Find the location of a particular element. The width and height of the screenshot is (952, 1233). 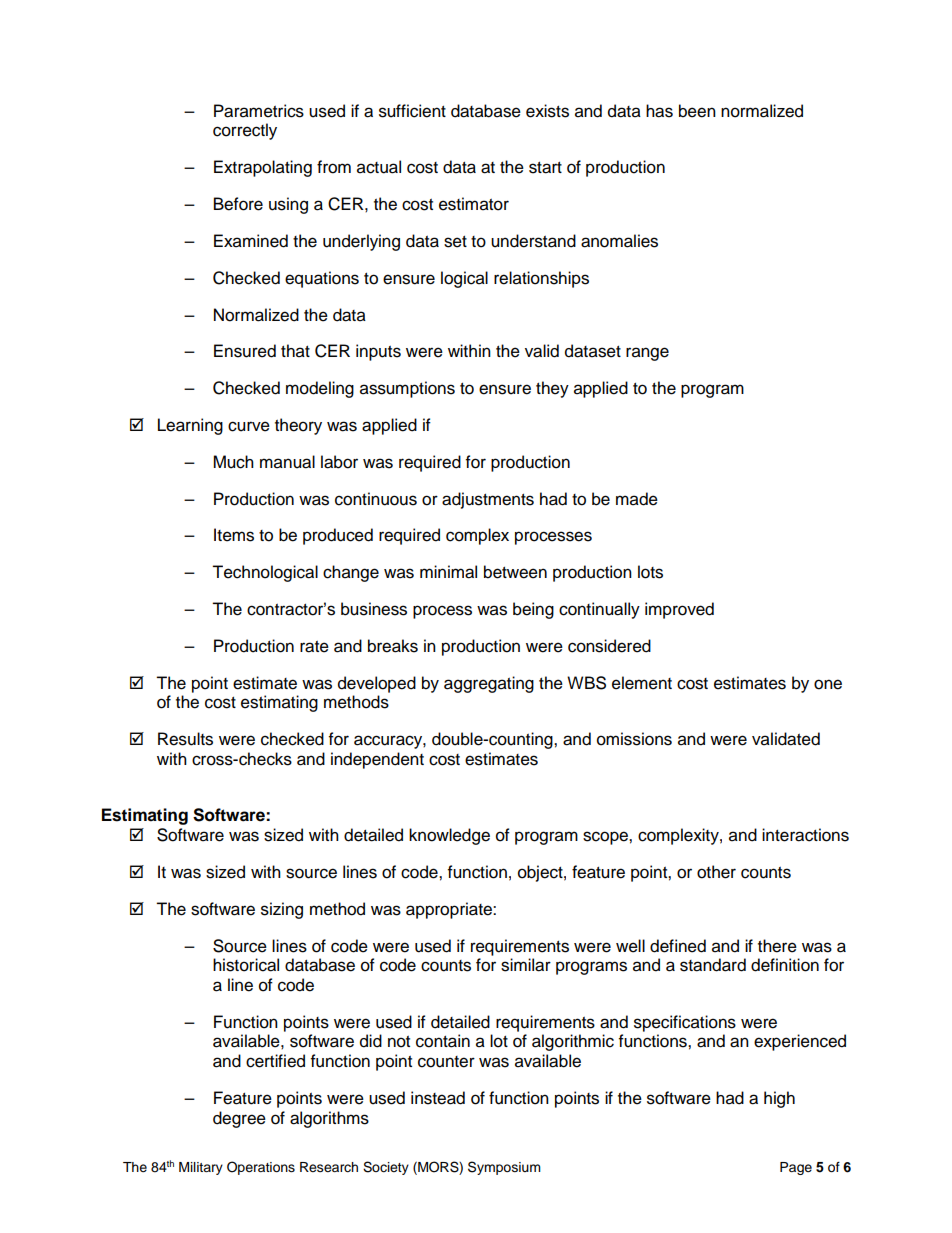

high is located at coordinates (779, 1099).
